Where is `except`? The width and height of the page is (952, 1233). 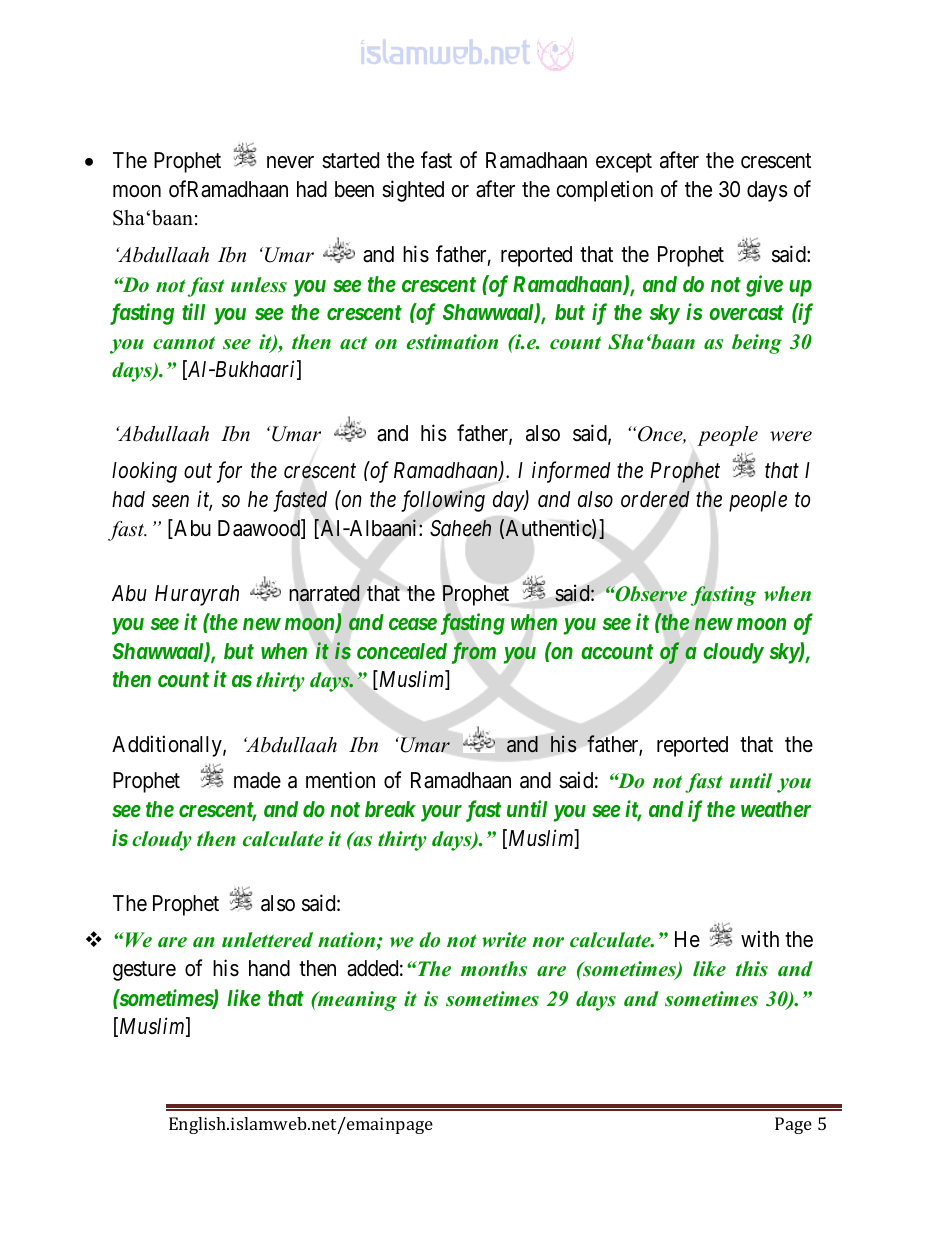
except is located at coordinates (624, 163).
